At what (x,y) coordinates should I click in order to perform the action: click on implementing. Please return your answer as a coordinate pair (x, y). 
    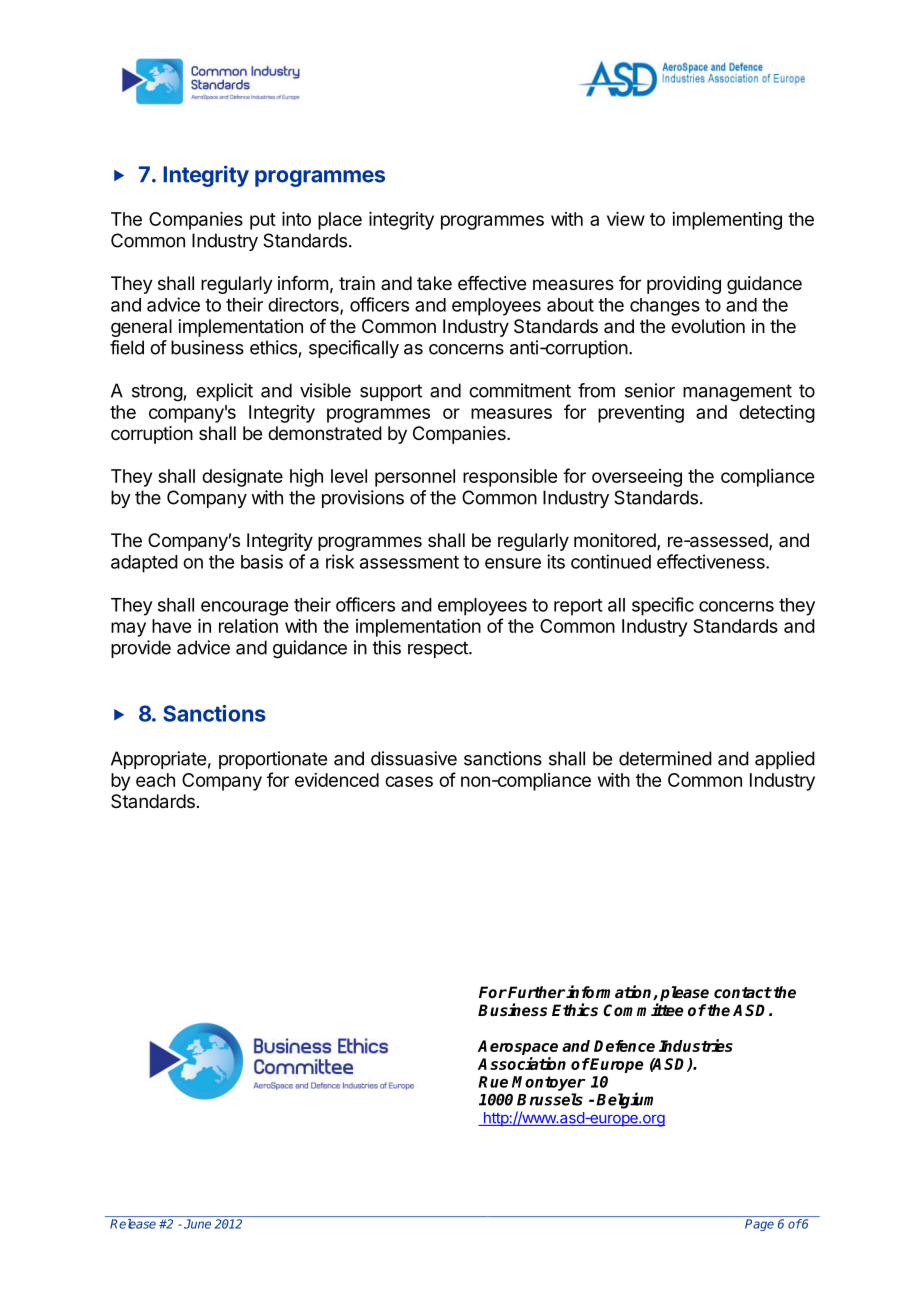
    Looking at the image, I should click on (727, 221).
